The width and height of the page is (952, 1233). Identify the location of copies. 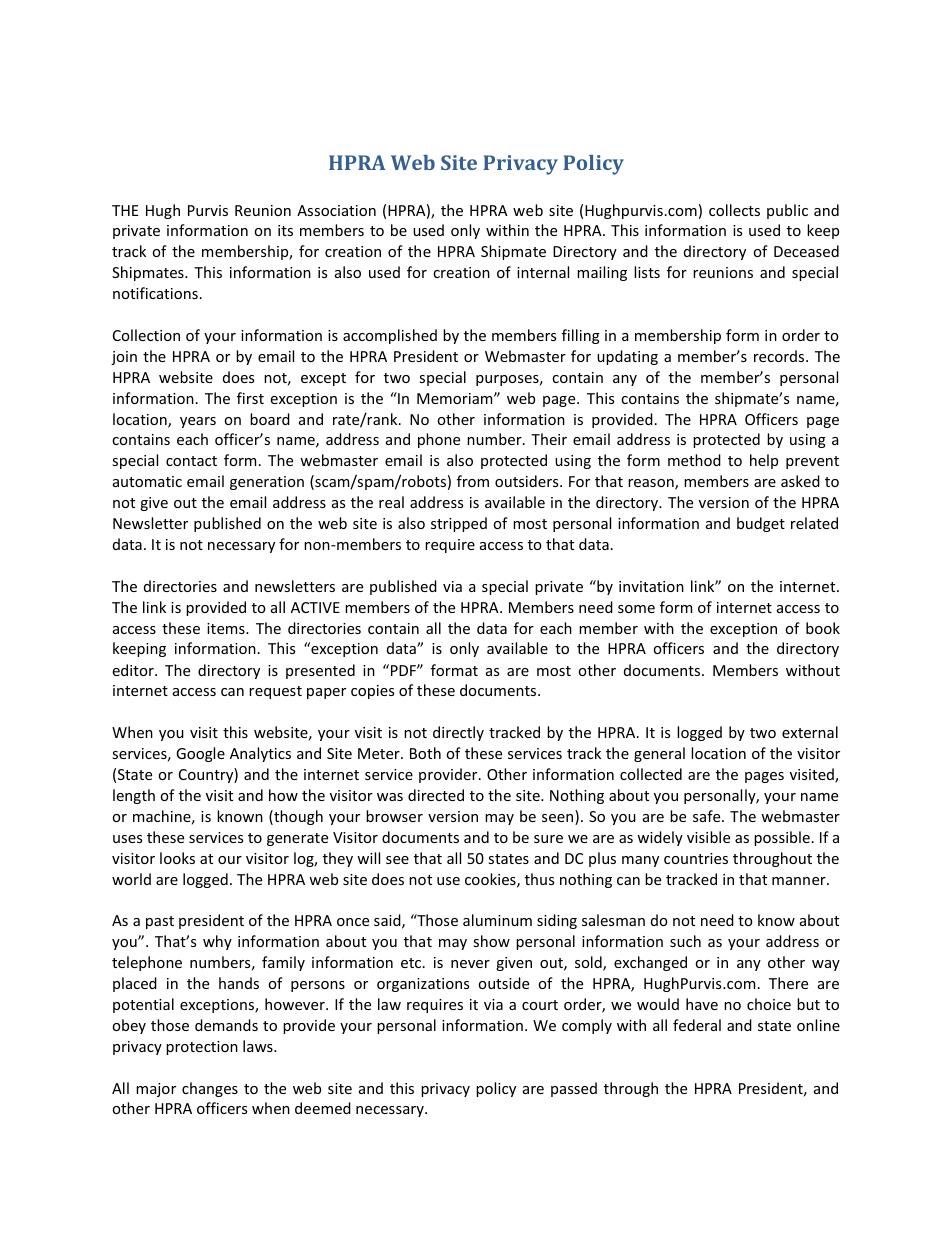
(372, 692).
